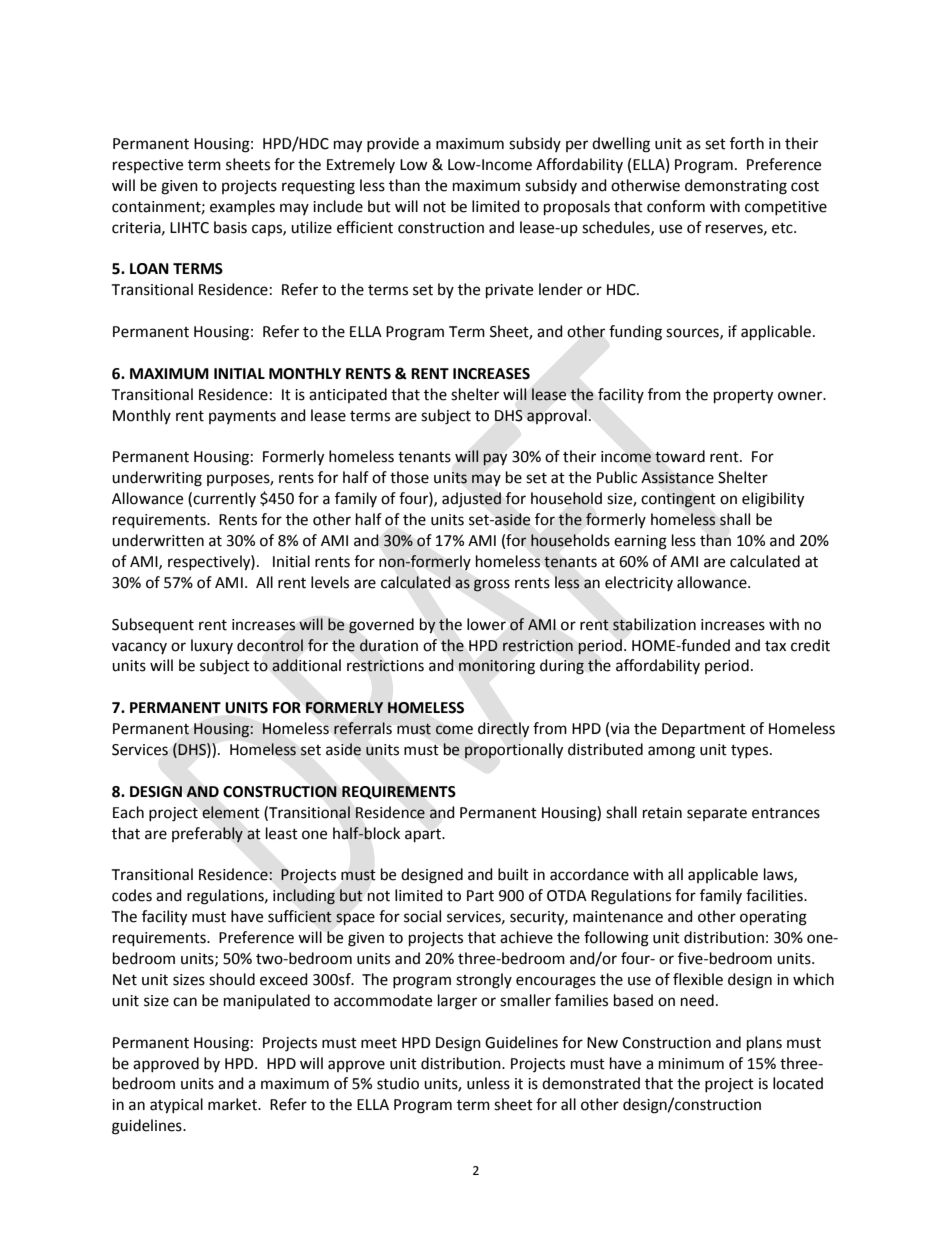  What do you see at coordinates (393, 144) in the image?
I see `provide` at bounding box center [393, 144].
